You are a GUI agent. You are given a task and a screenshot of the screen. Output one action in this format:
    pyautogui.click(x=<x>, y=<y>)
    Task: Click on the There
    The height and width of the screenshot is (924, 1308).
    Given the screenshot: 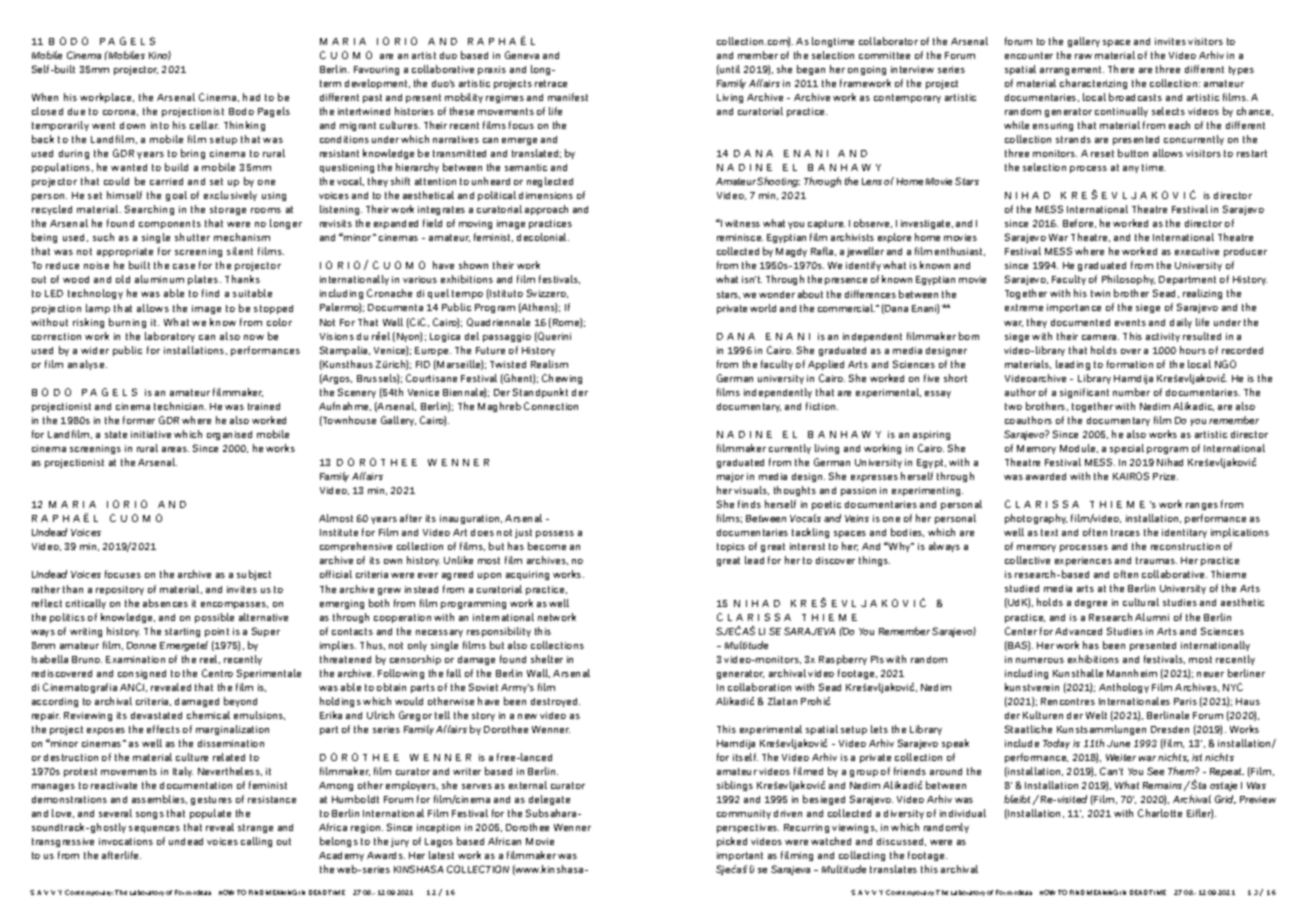 What is the action you would take?
    pyautogui.click(x=1121, y=69)
